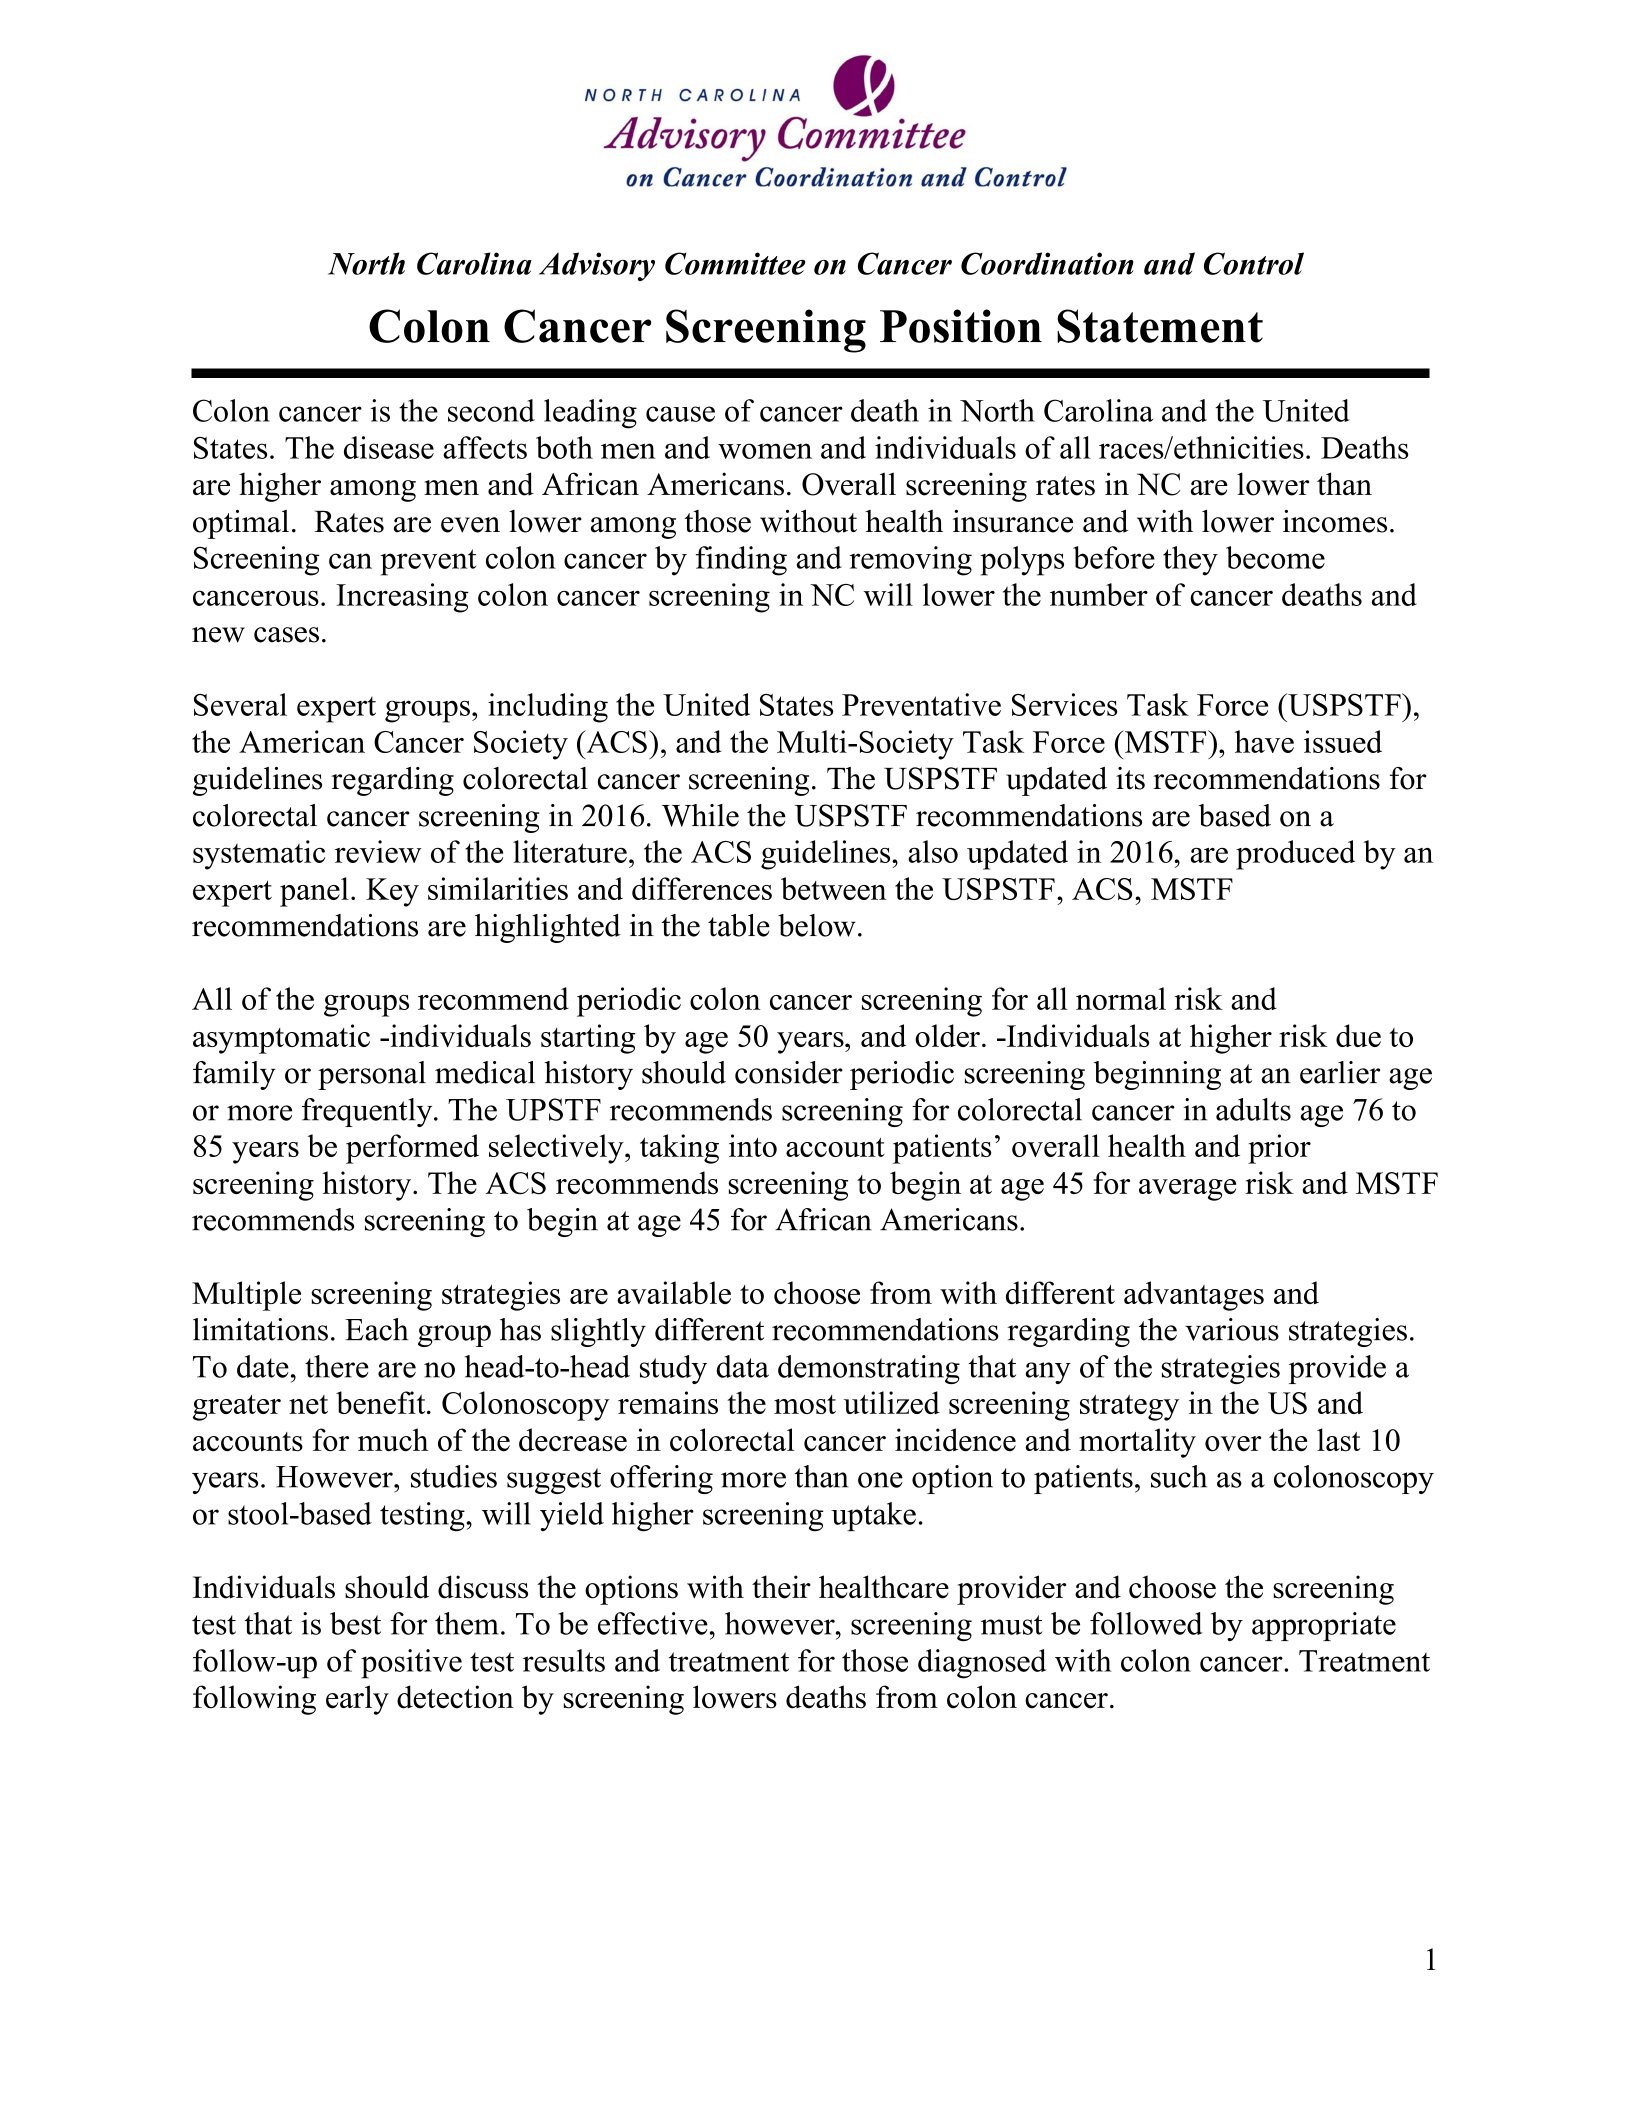 This screenshot has width=1631, height=2110. I want to click on second, so click(491, 410).
